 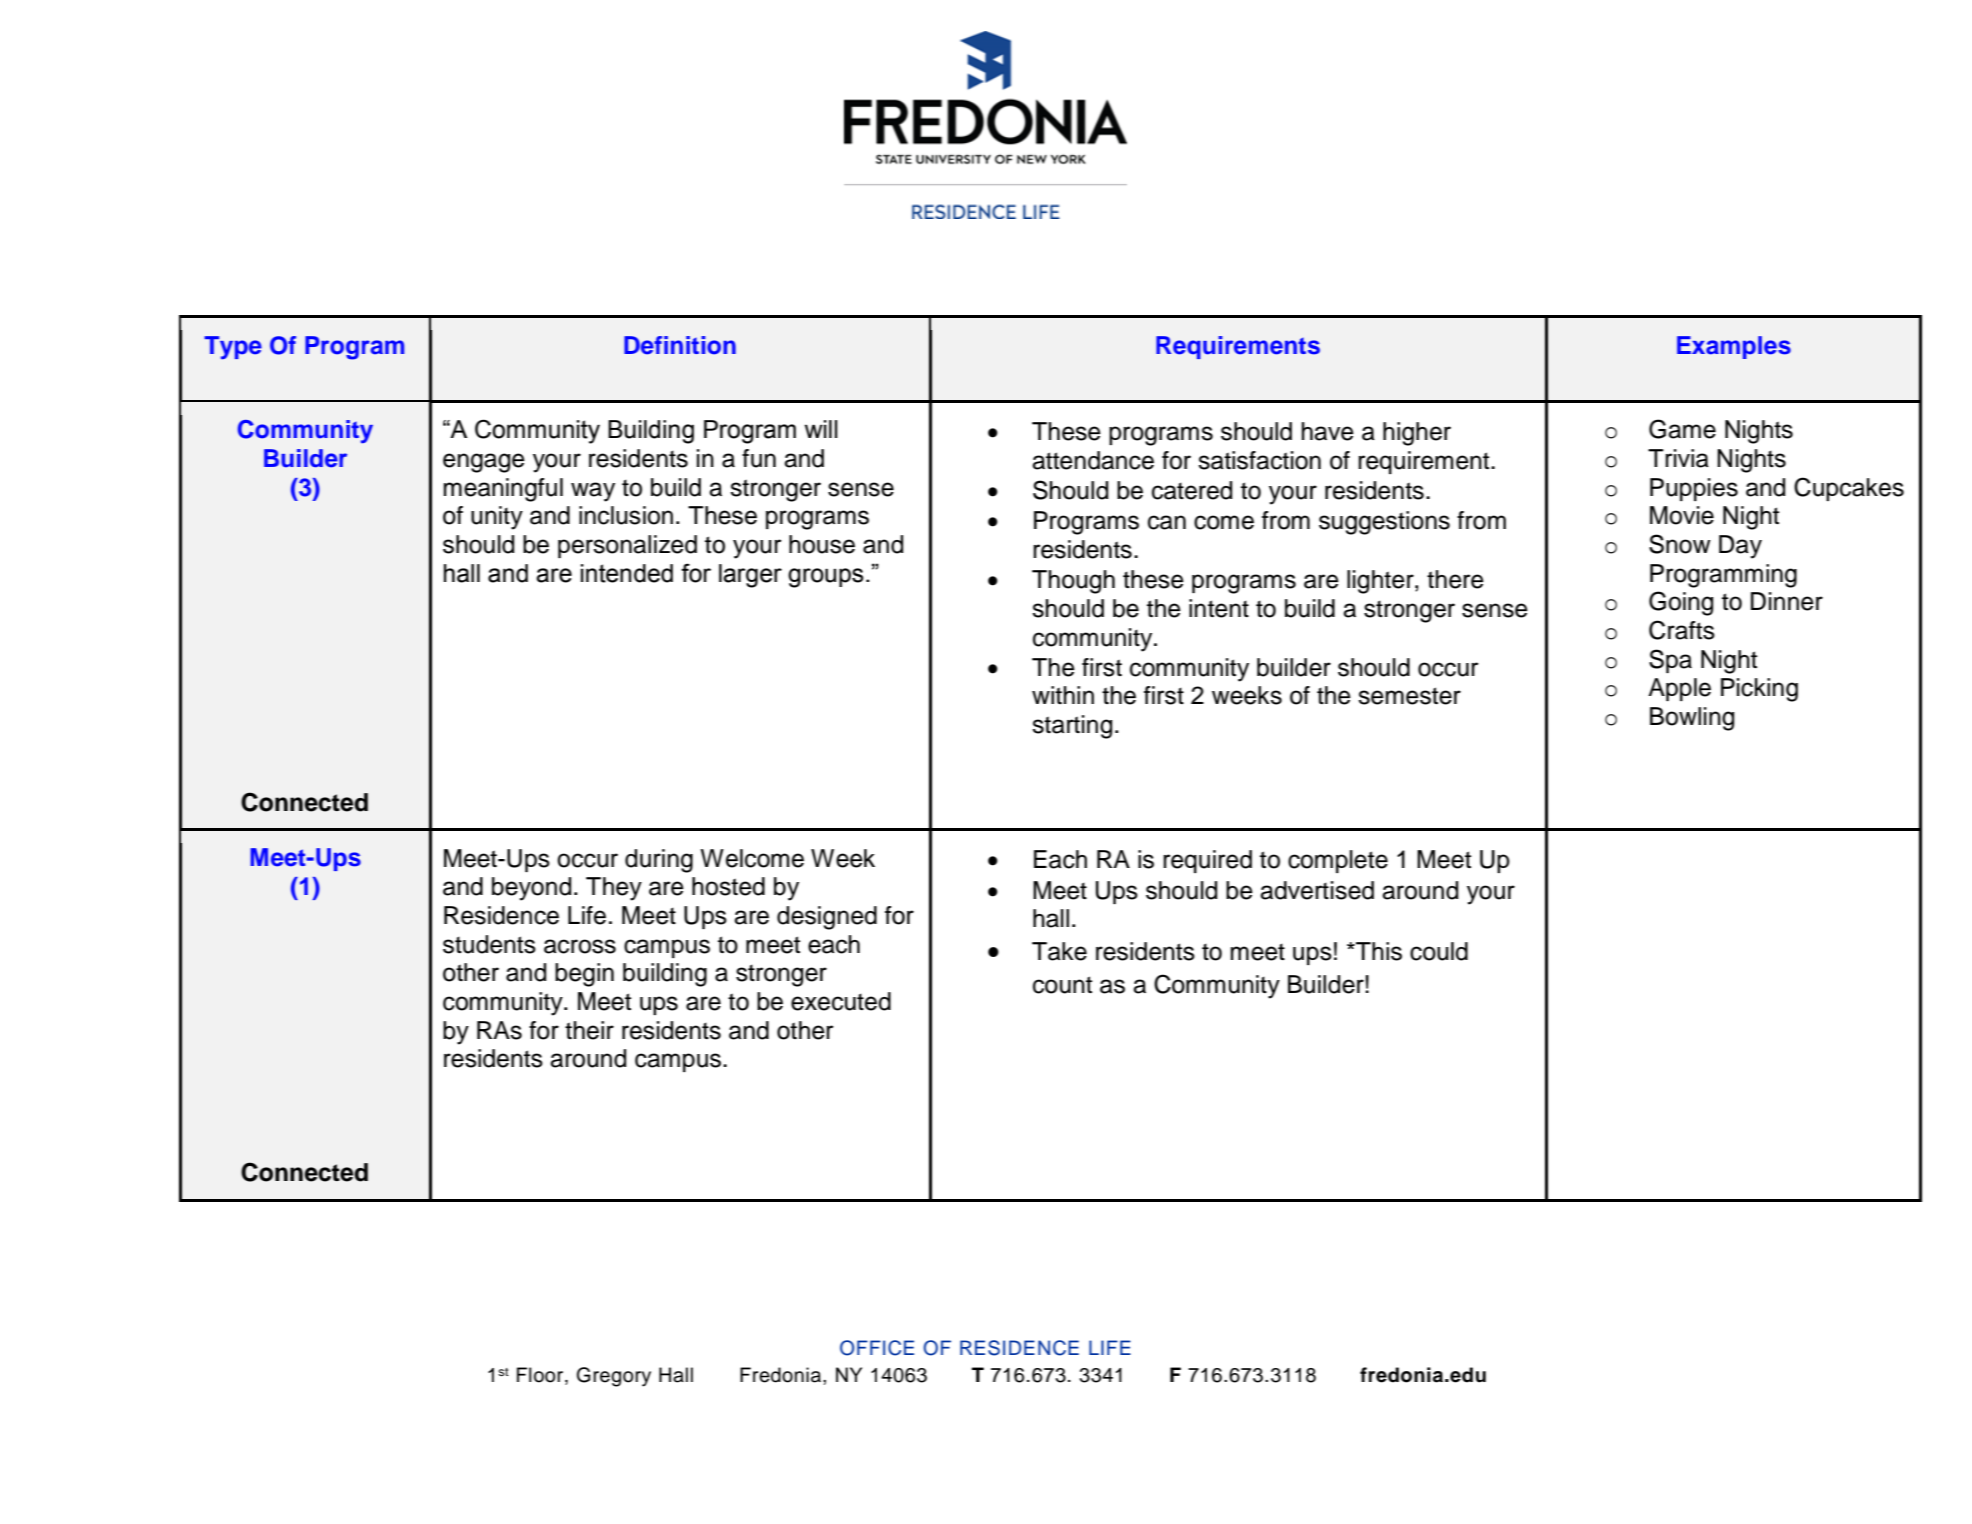 What do you see at coordinates (233, 348) in the document?
I see `Type` at bounding box center [233, 348].
